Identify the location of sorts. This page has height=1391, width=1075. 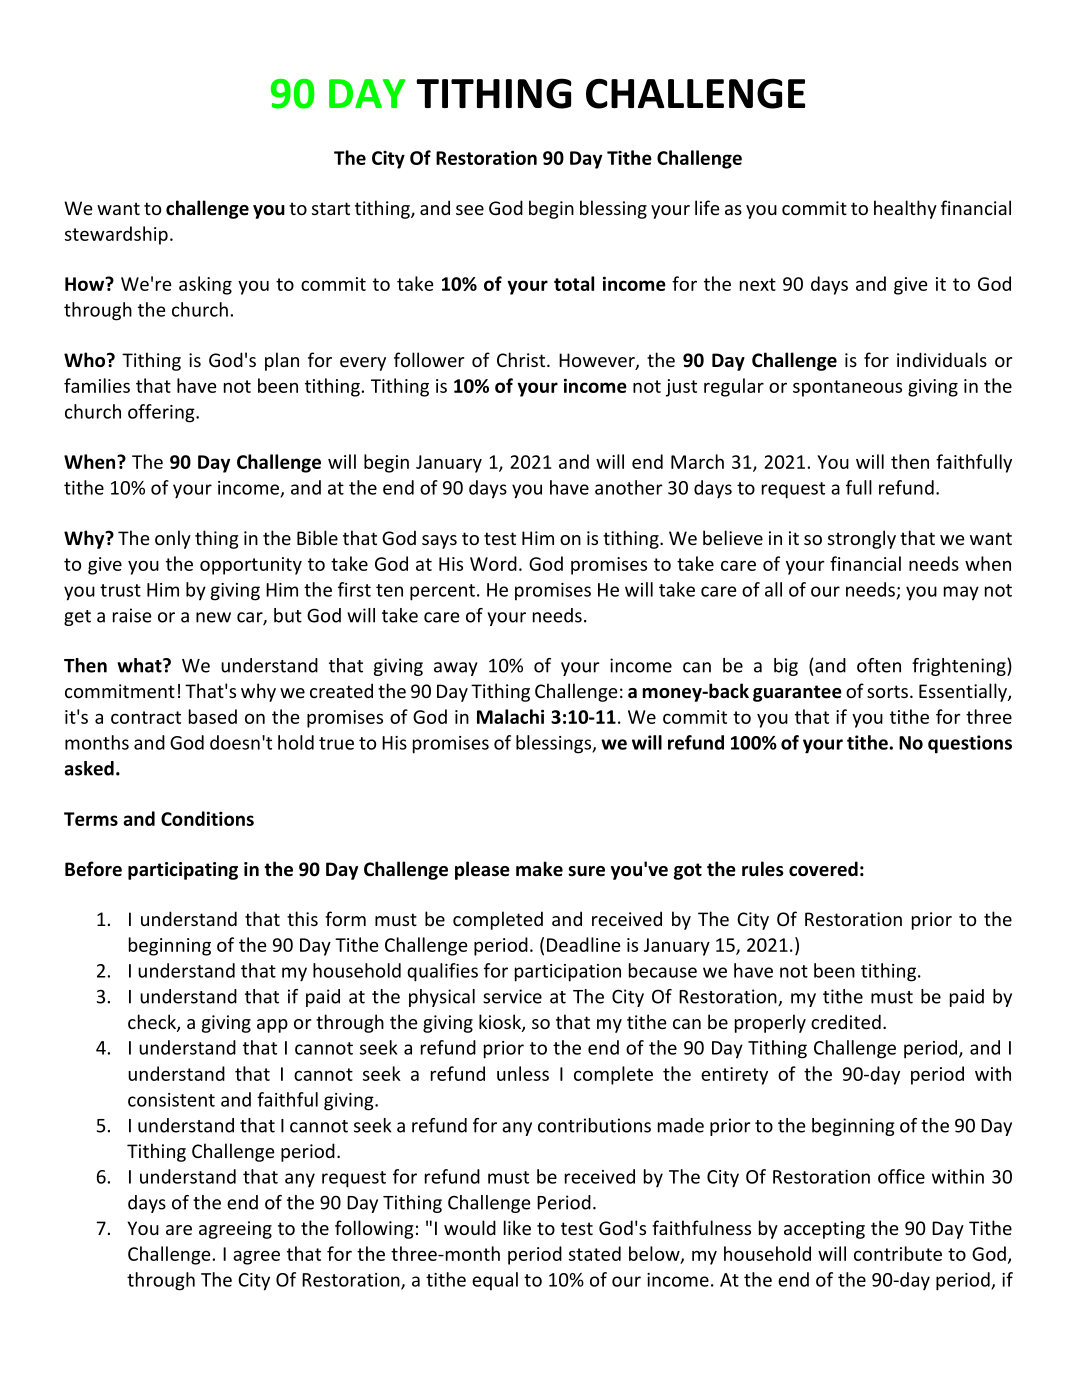
(887, 691).
